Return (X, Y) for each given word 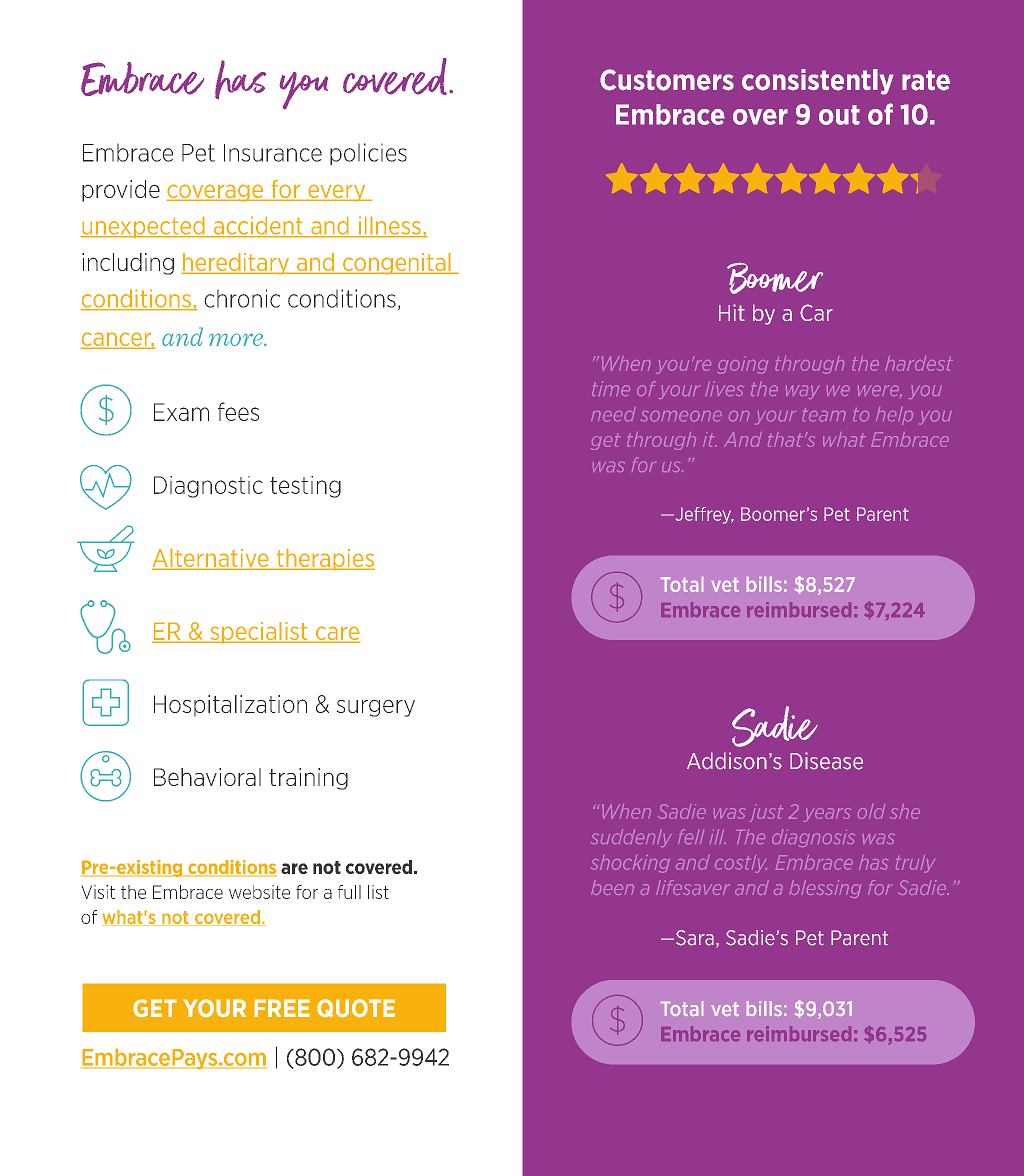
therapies (324, 559)
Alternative (211, 559)
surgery (375, 708)
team (824, 415)
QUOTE (356, 1008)
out (839, 115)
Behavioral (207, 777)
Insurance (273, 153)
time (611, 388)
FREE (282, 1008)
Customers (667, 80)
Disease (826, 761)
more (237, 339)
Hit (732, 312)
